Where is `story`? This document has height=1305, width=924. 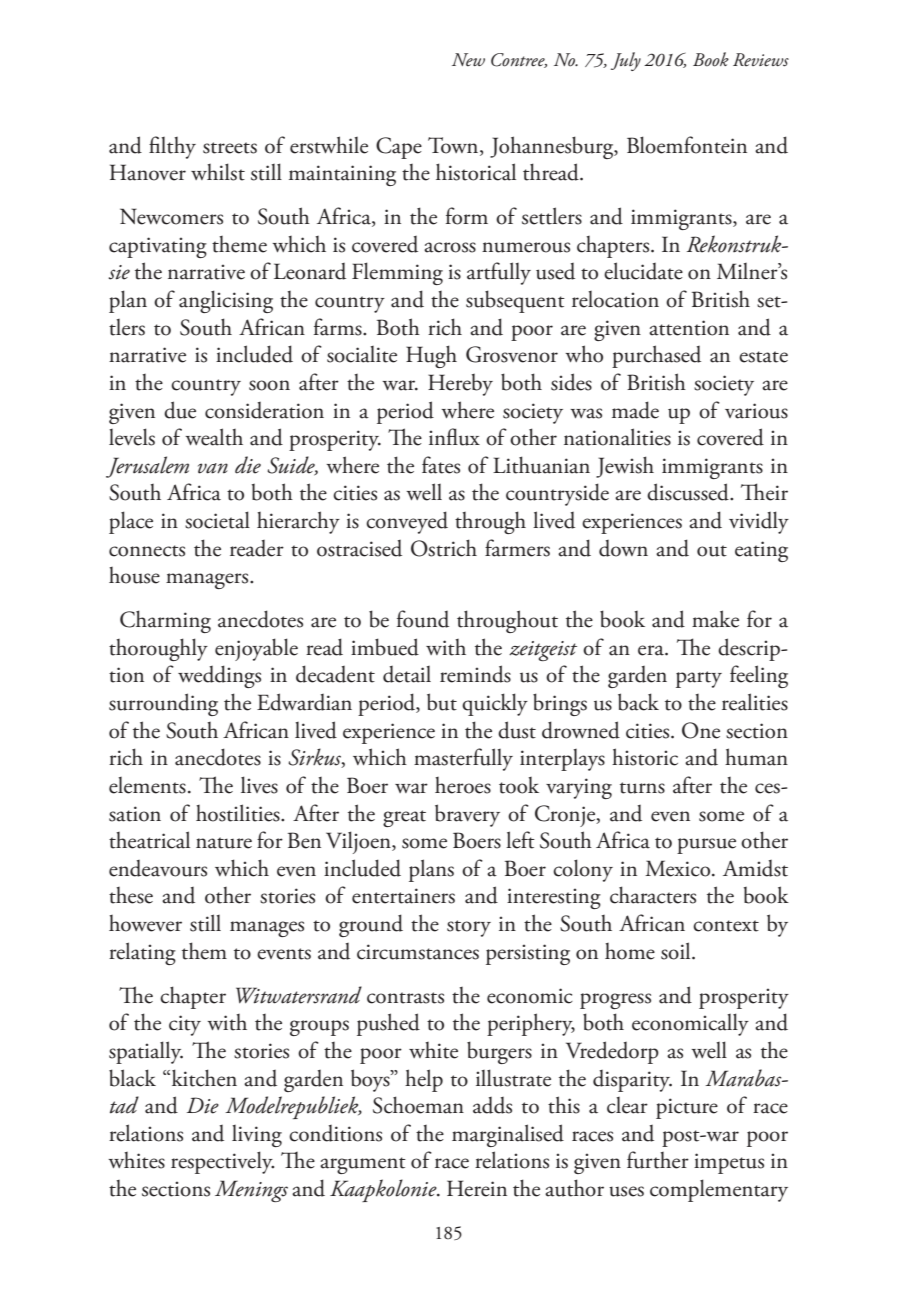 story is located at coordinates (469, 928).
